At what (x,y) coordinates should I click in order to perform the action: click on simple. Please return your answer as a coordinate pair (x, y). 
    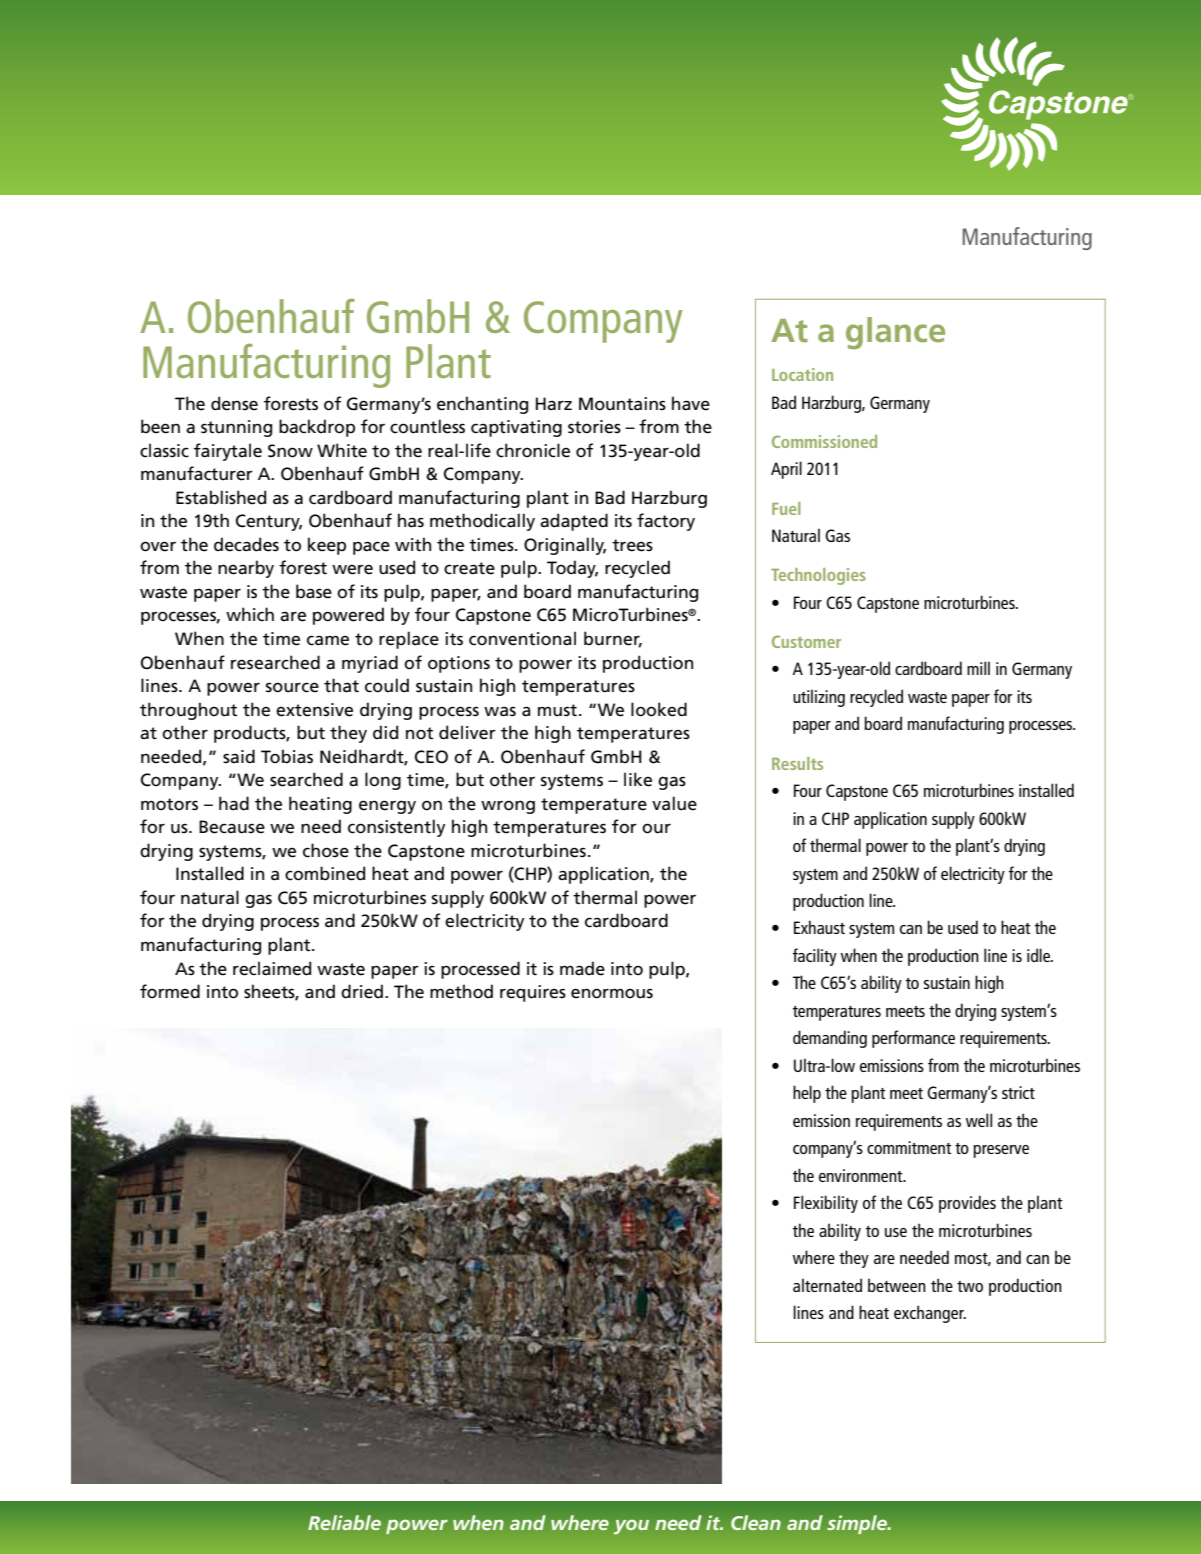
    Looking at the image, I should click on (858, 1524).
